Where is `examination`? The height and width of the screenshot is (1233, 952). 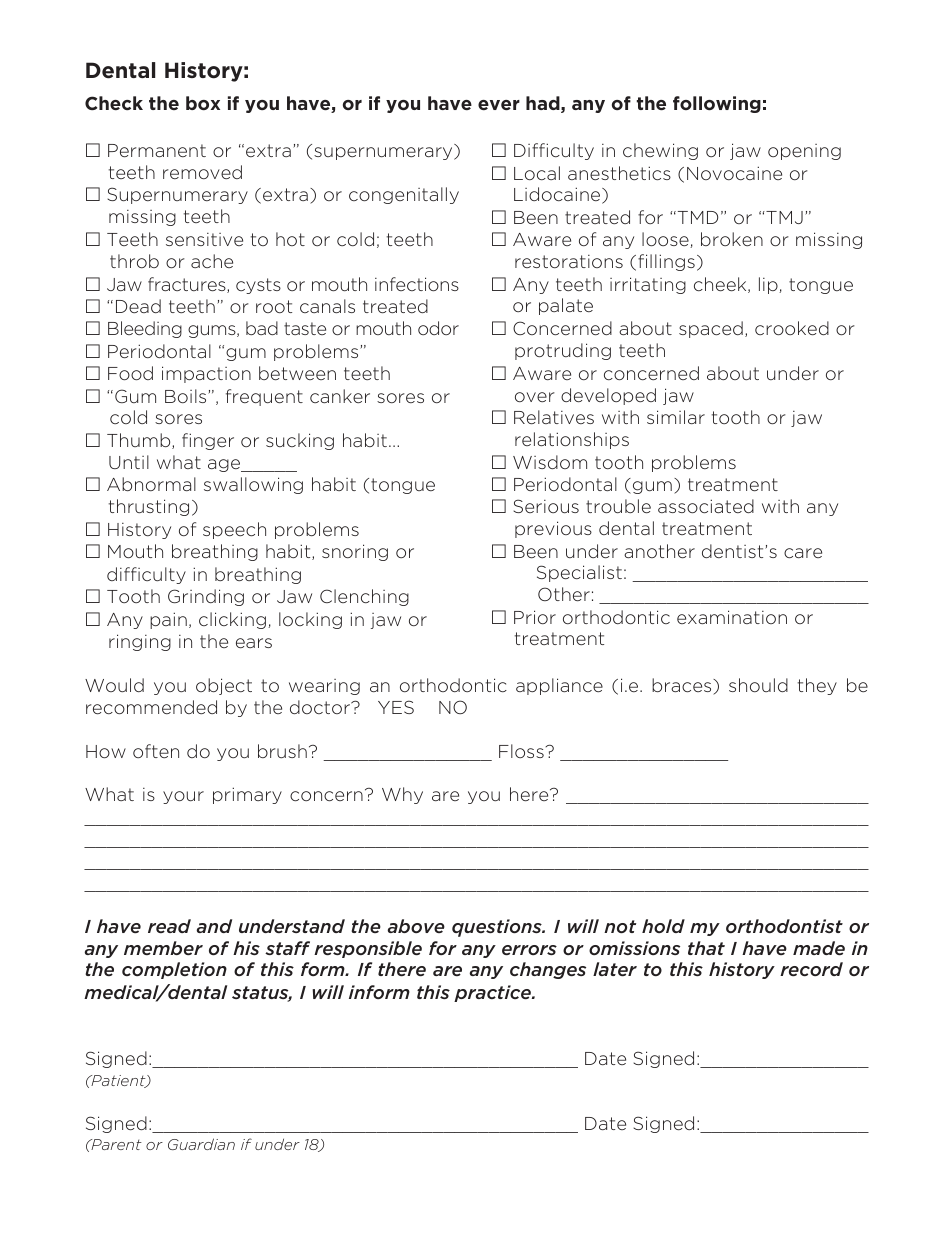
examination is located at coordinates (732, 617).
